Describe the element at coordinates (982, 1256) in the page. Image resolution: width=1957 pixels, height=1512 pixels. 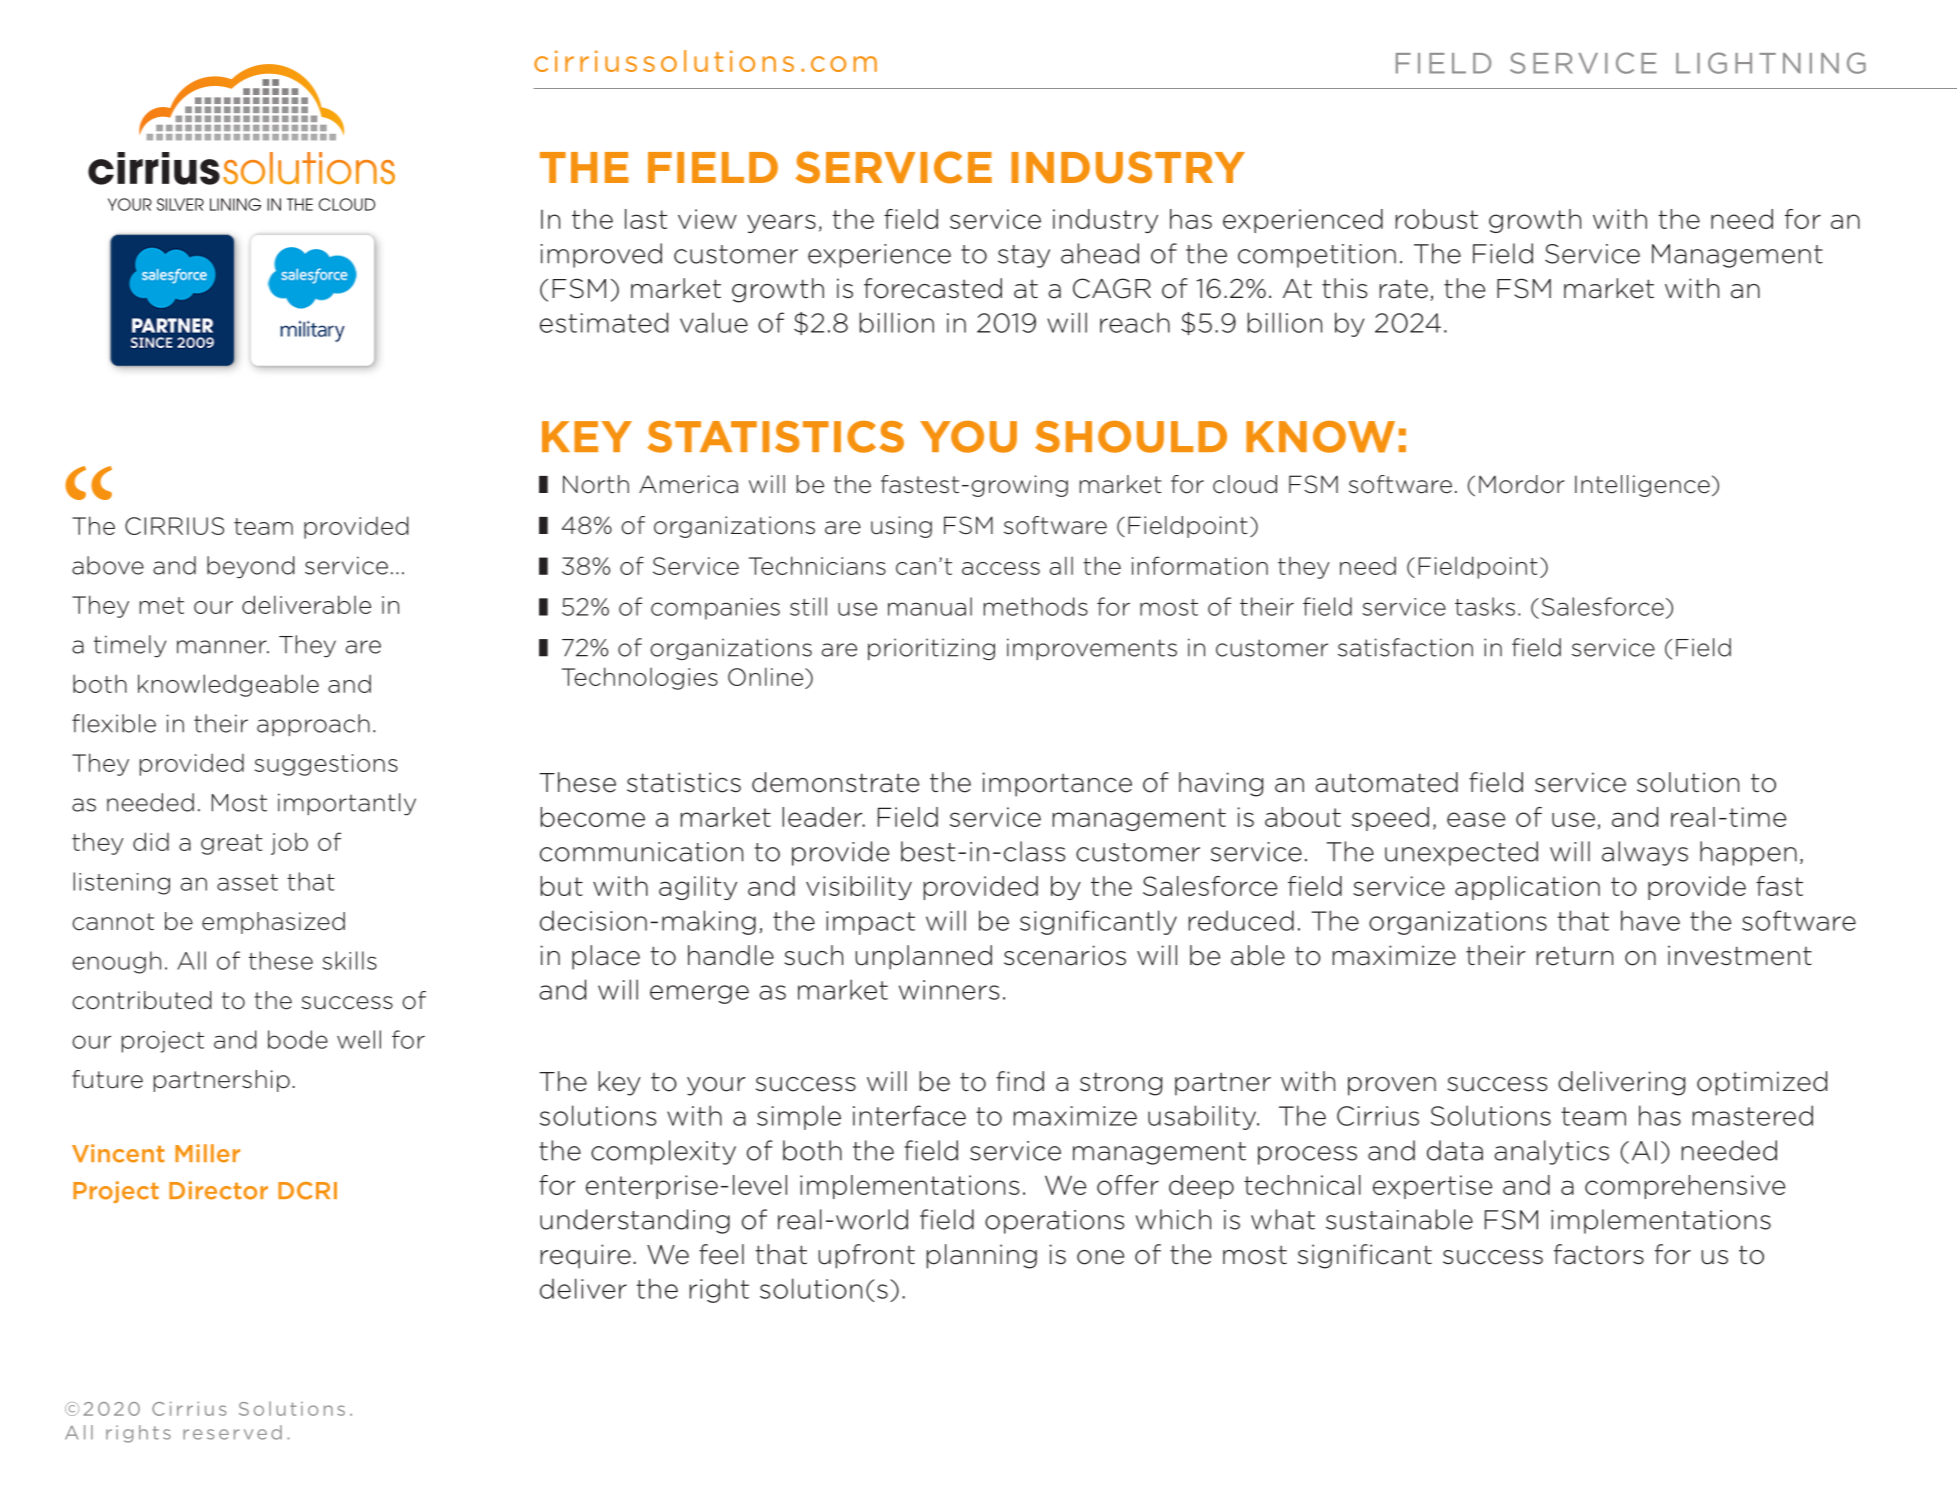
I see `planning` at that location.
